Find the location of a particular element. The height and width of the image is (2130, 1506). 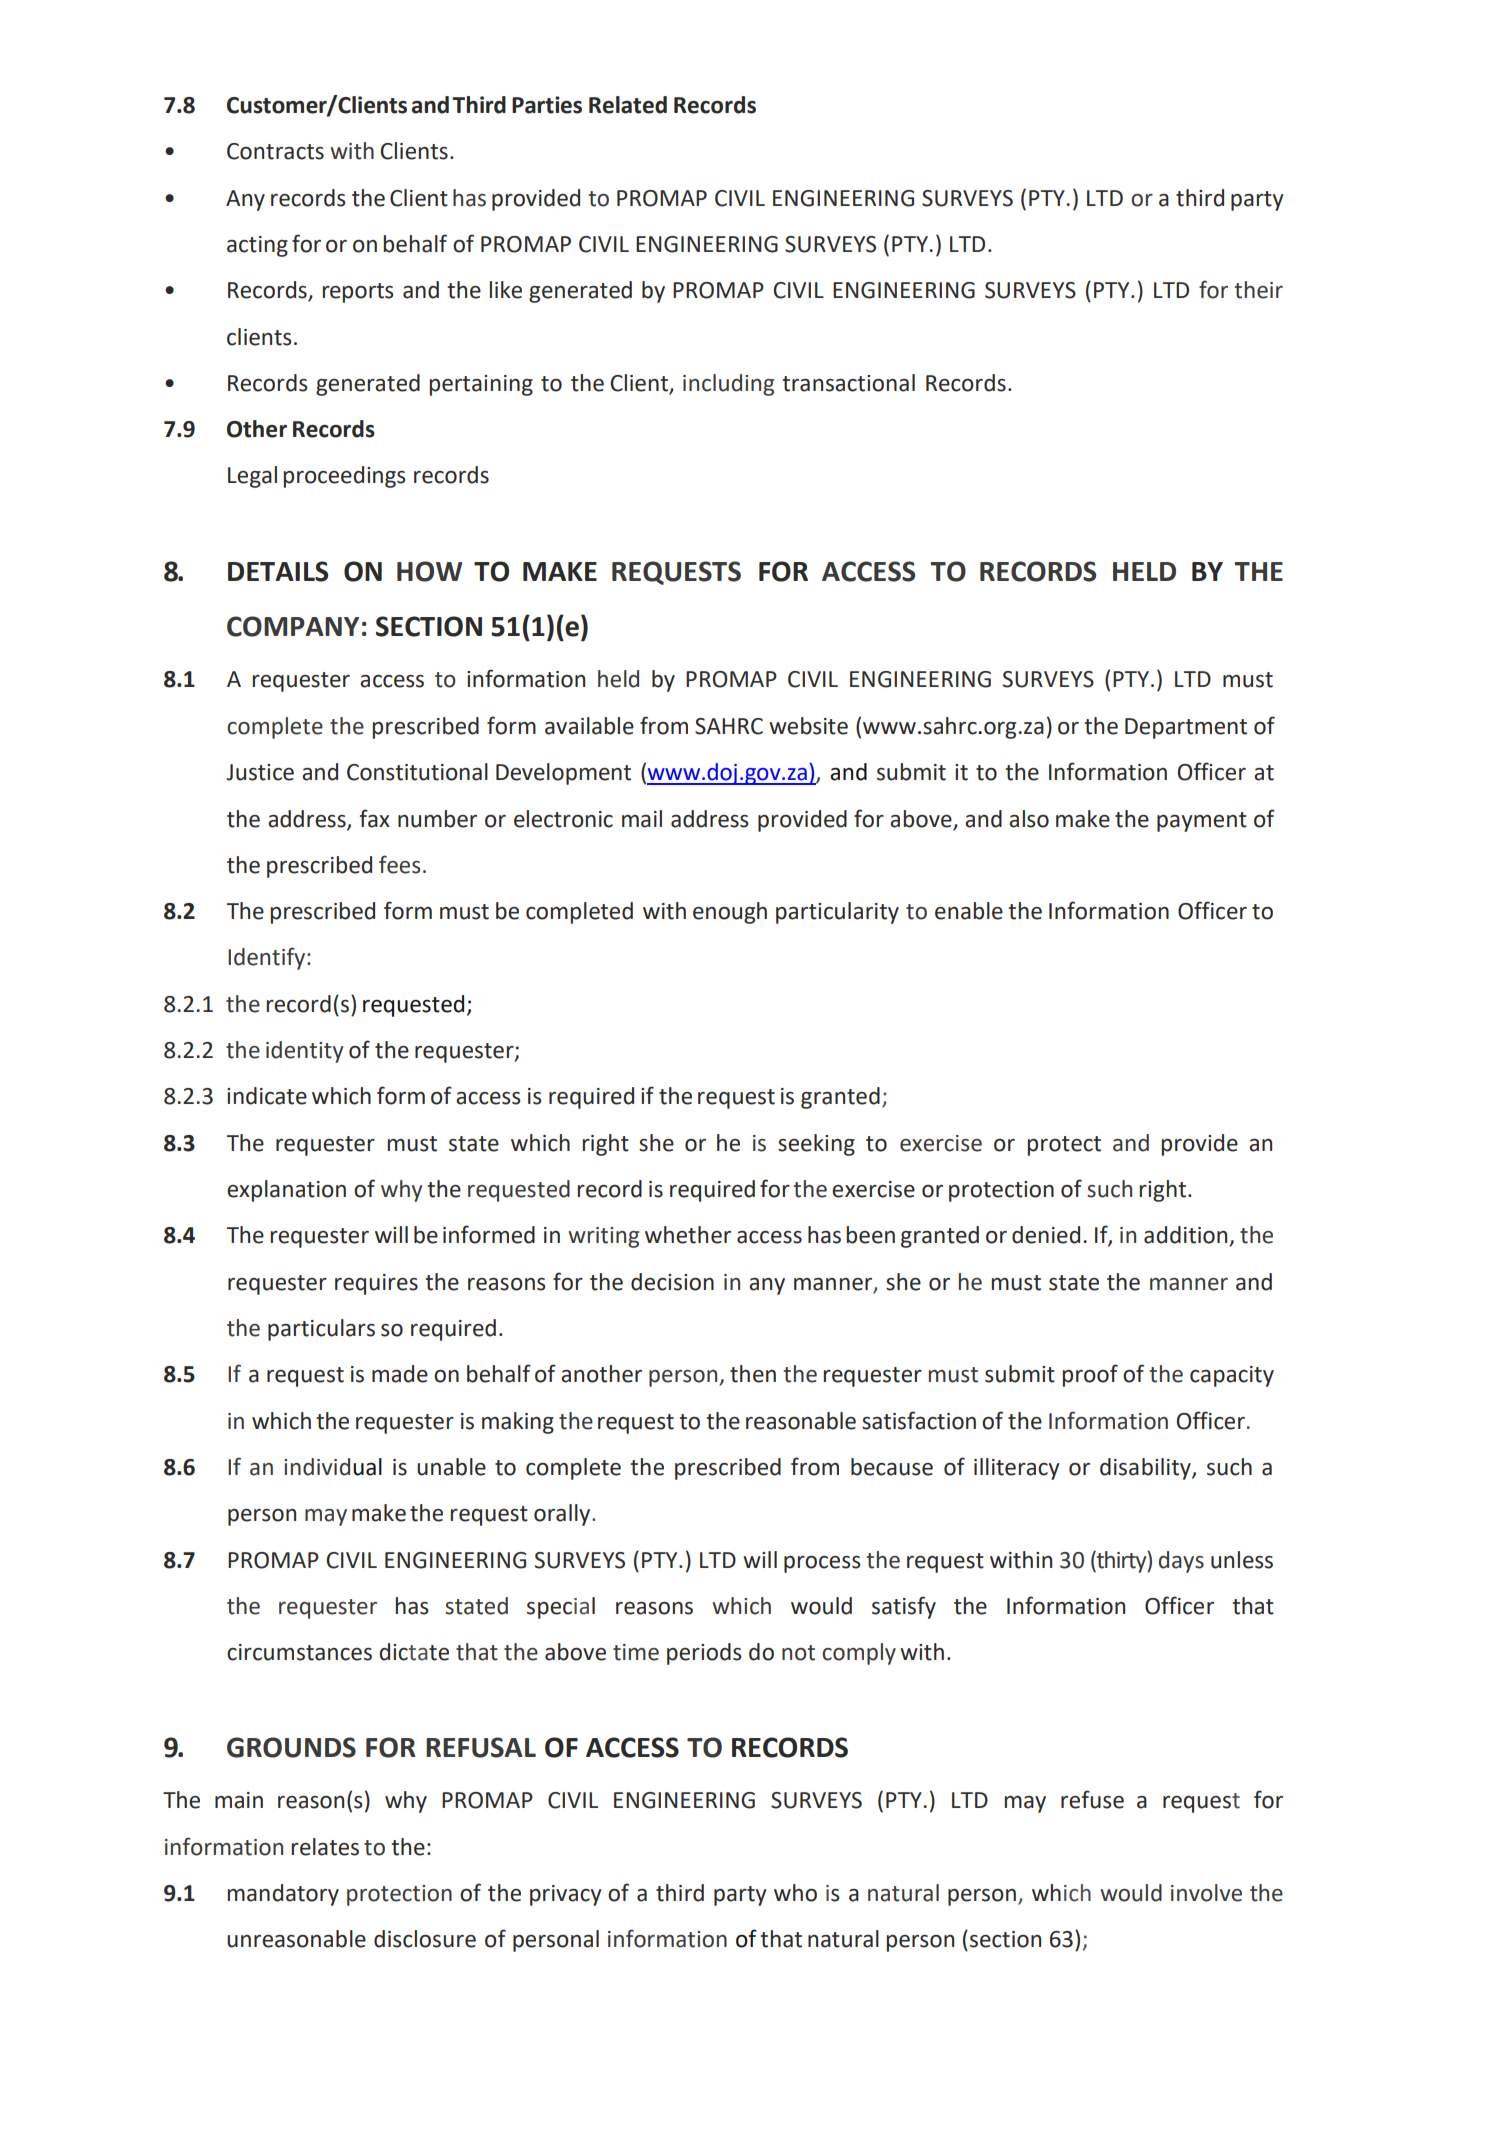

their is located at coordinates (1259, 290).
